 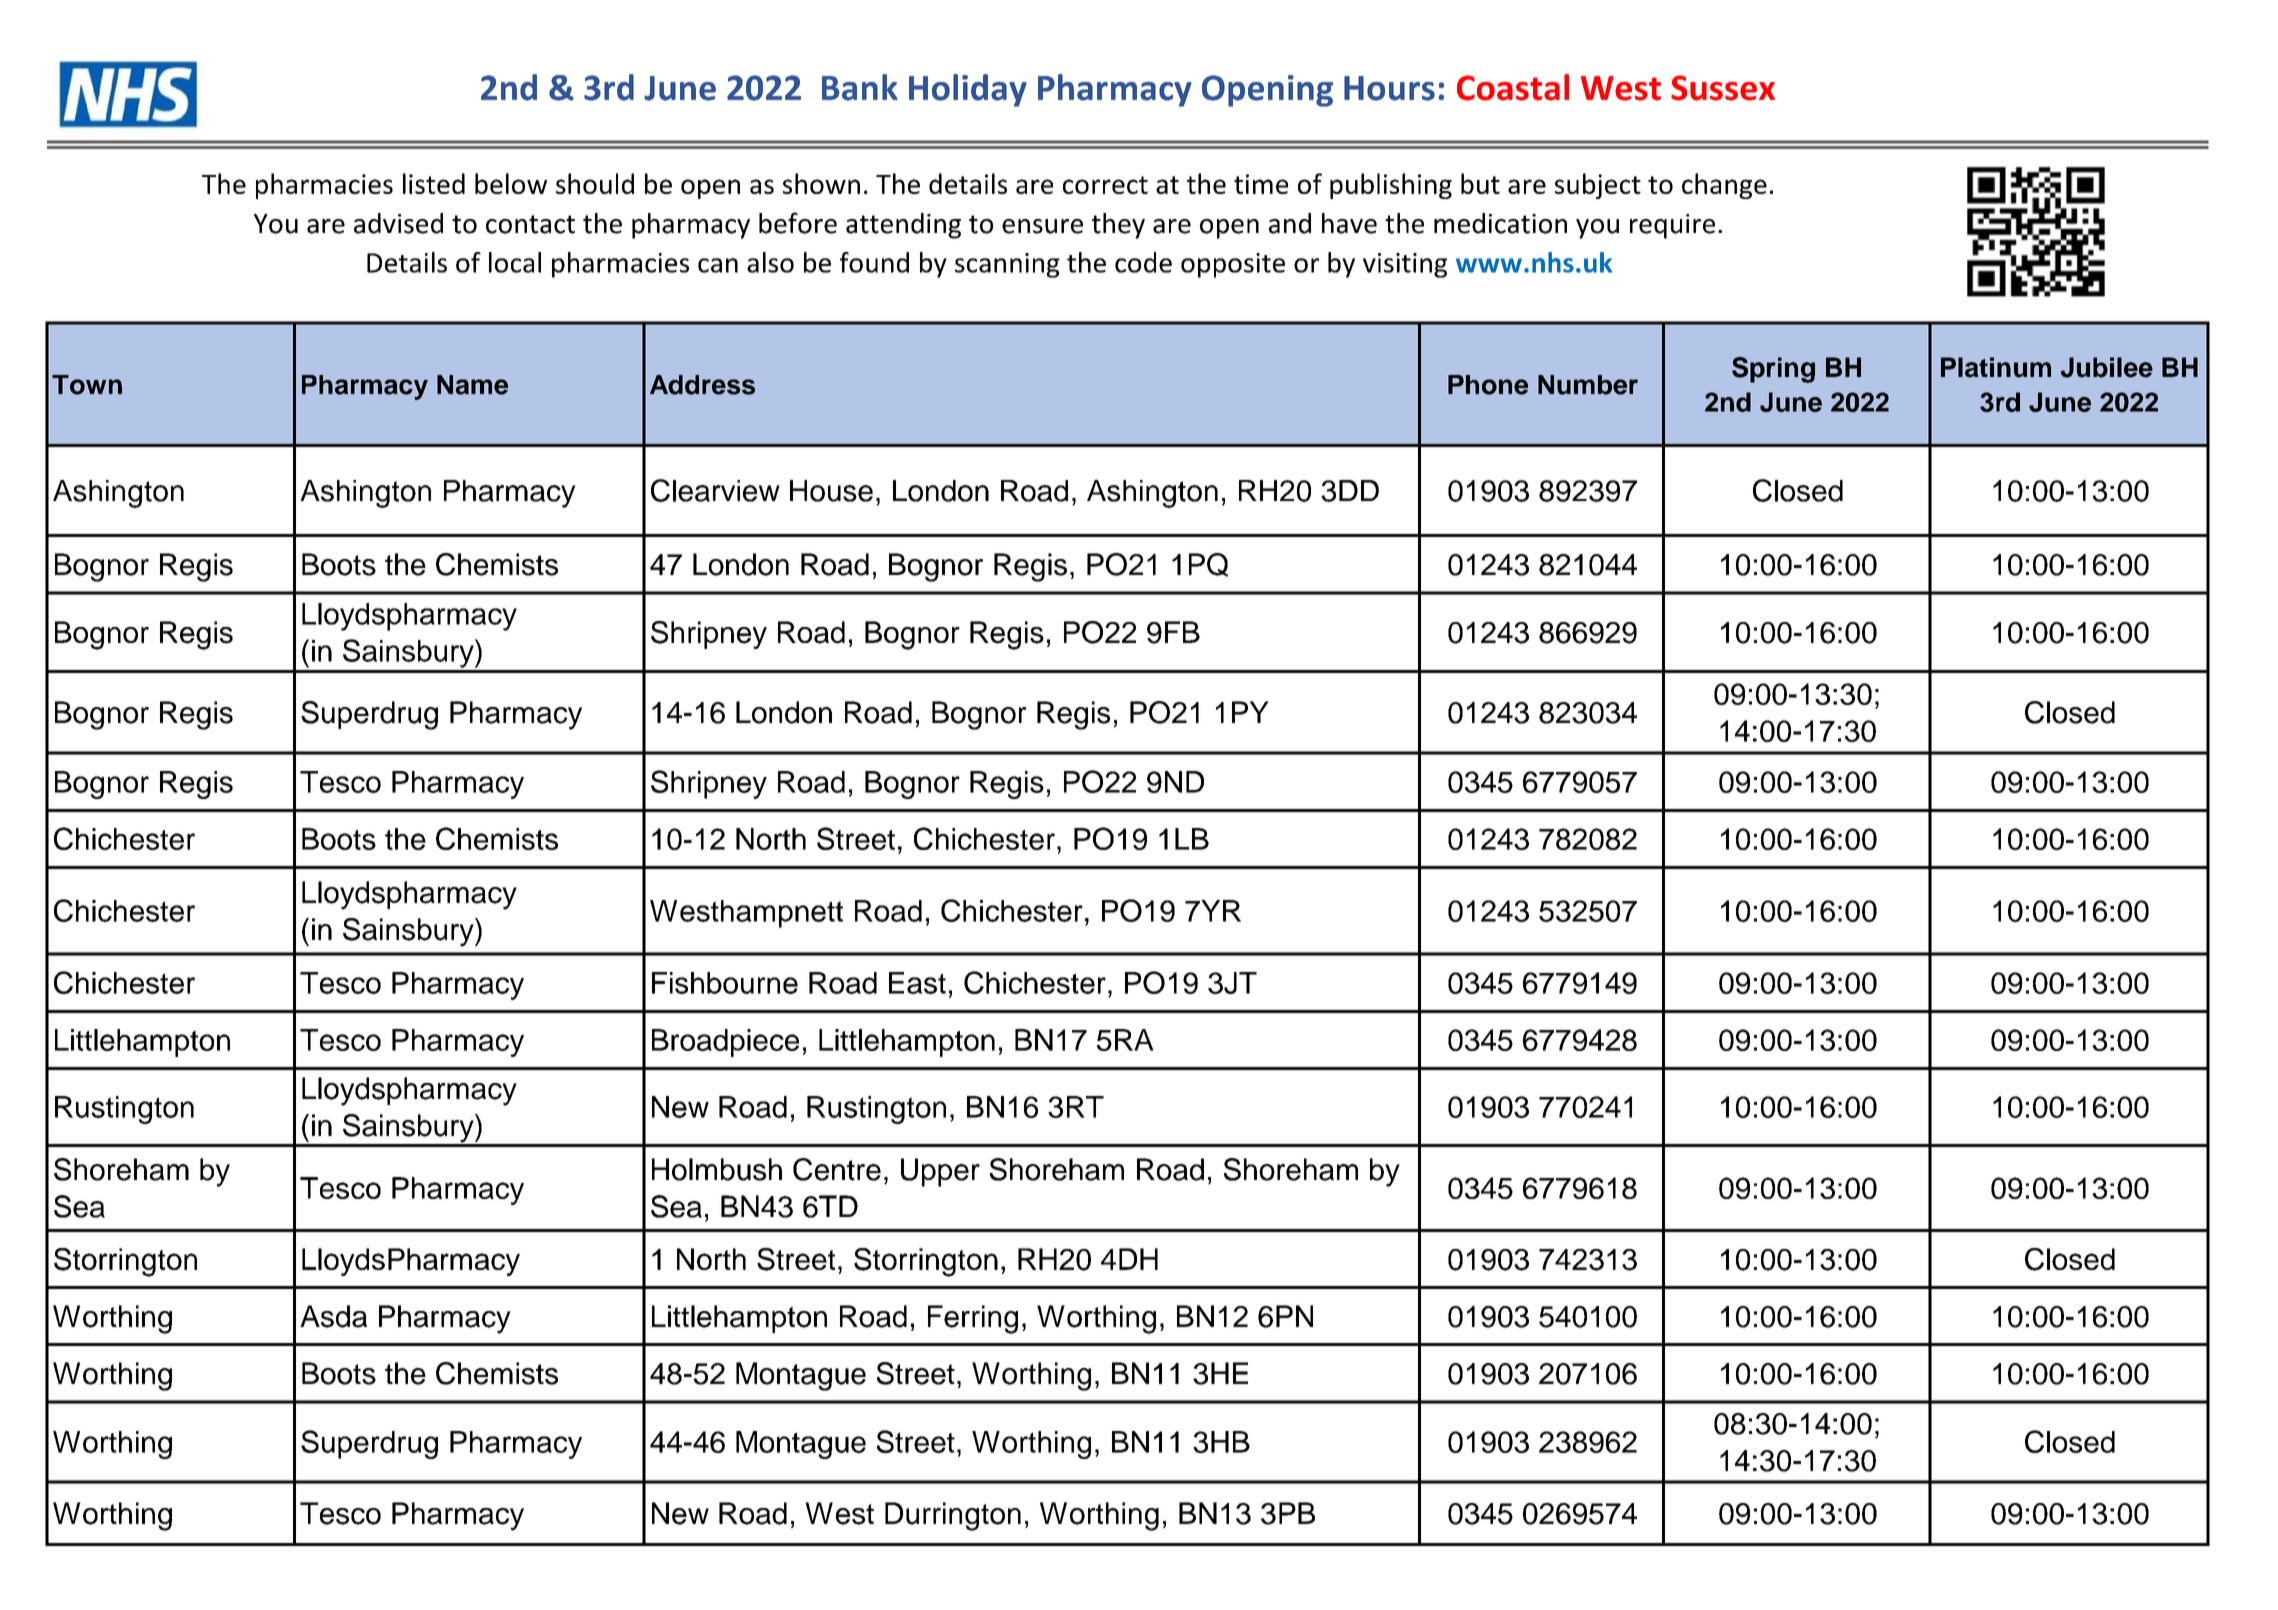 What do you see at coordinates (434, 183) in the document?
I see `listed` at bounding box center [434, 183].
